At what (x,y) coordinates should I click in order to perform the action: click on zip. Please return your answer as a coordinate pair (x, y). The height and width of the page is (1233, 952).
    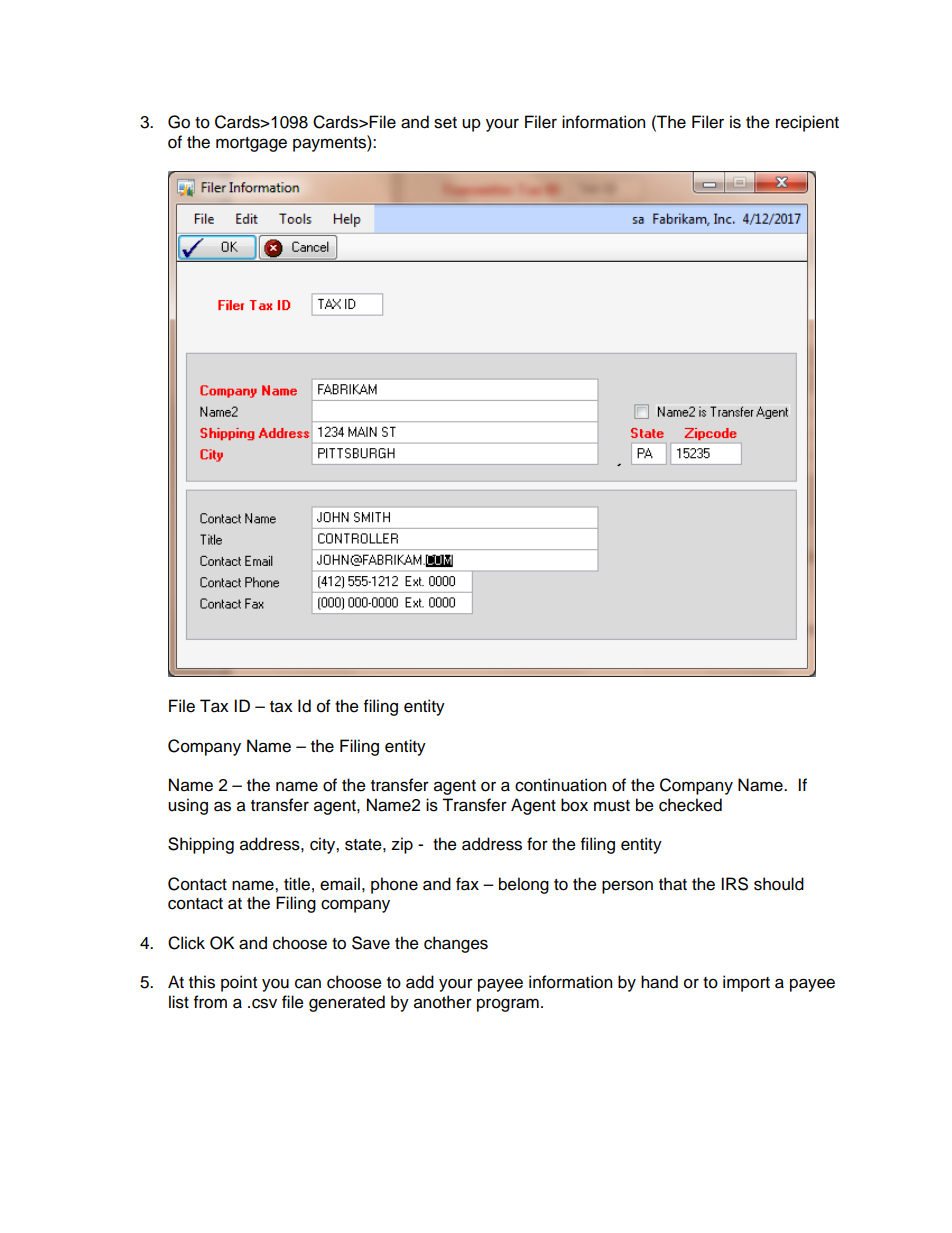
    Looking at the image, I should click on (402, 845).
